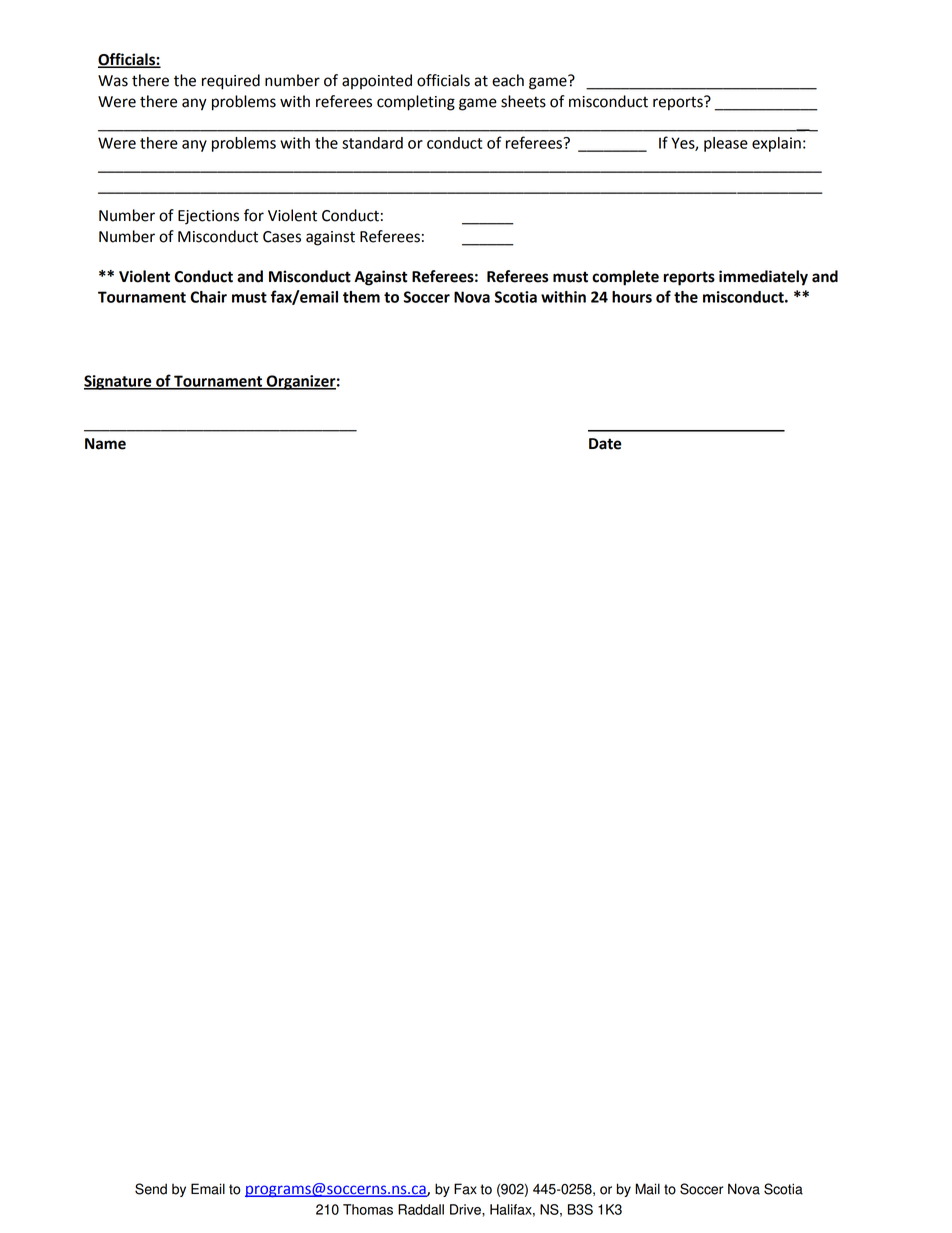 The height and width of the document is (1233, 952). Describe the element at coordinates (368, 1209) in the document. I see `Thomas` at that location.
